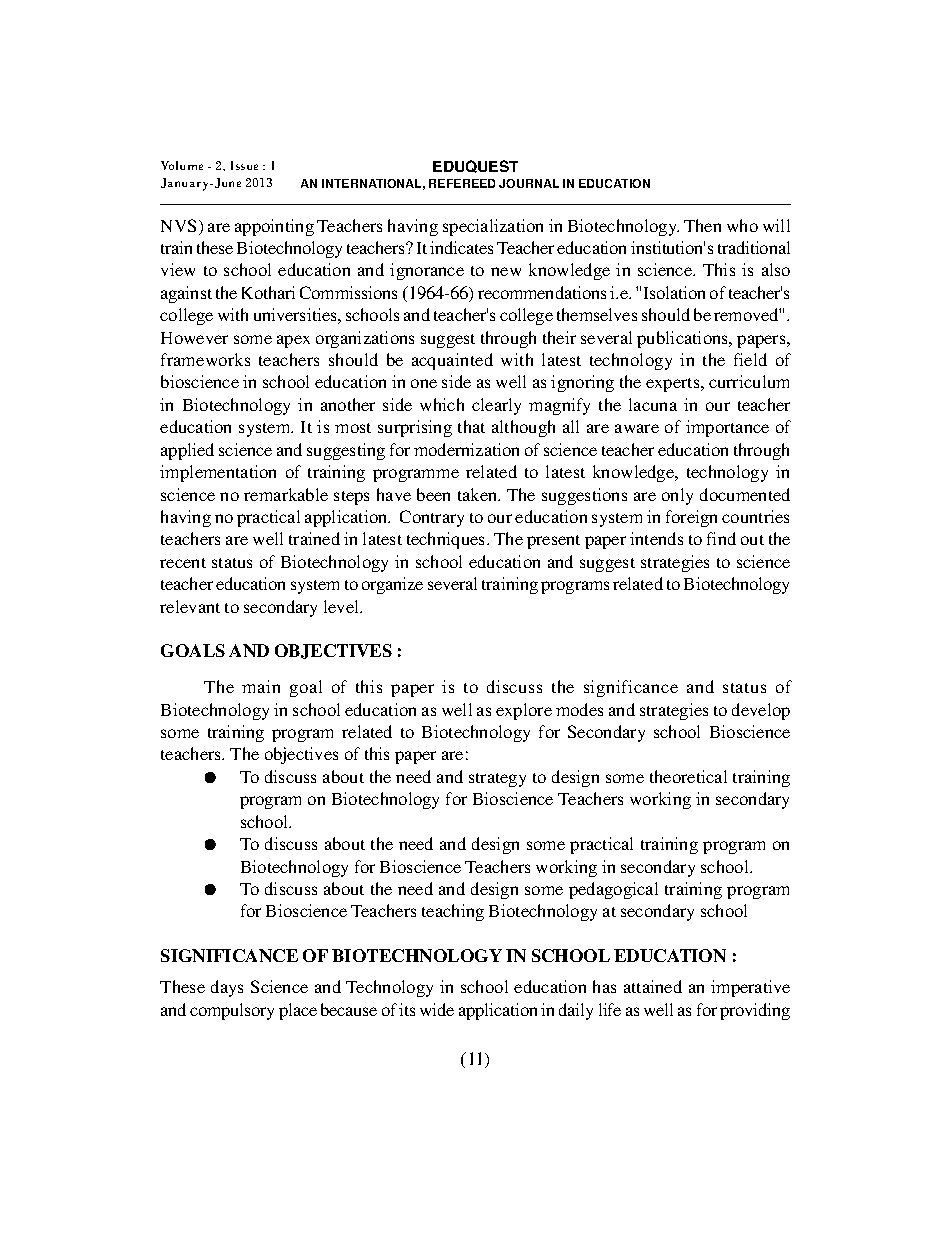  I want to click on Then, so click(702, 225).
